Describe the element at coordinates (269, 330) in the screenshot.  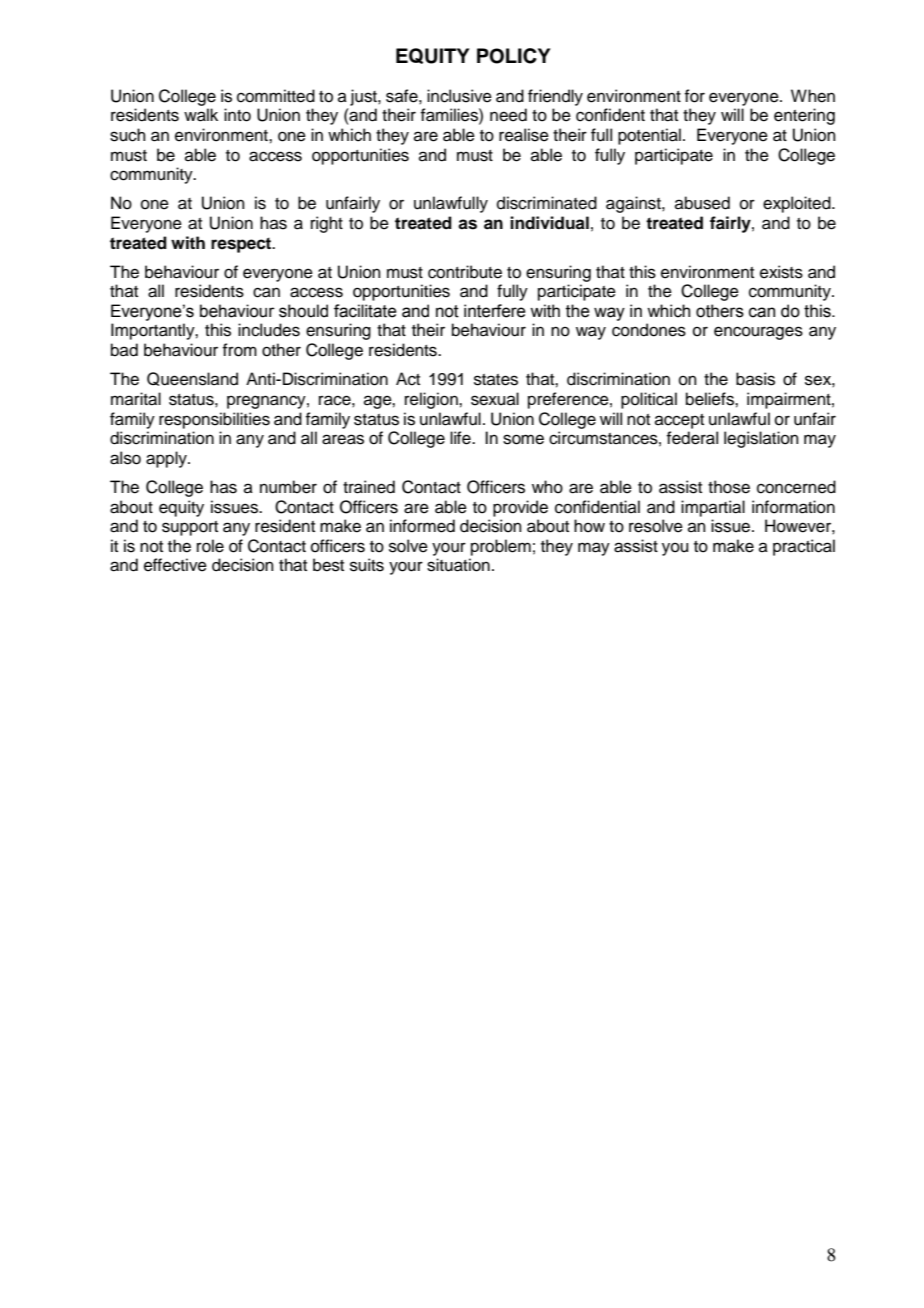
I see `includes` at that location.
